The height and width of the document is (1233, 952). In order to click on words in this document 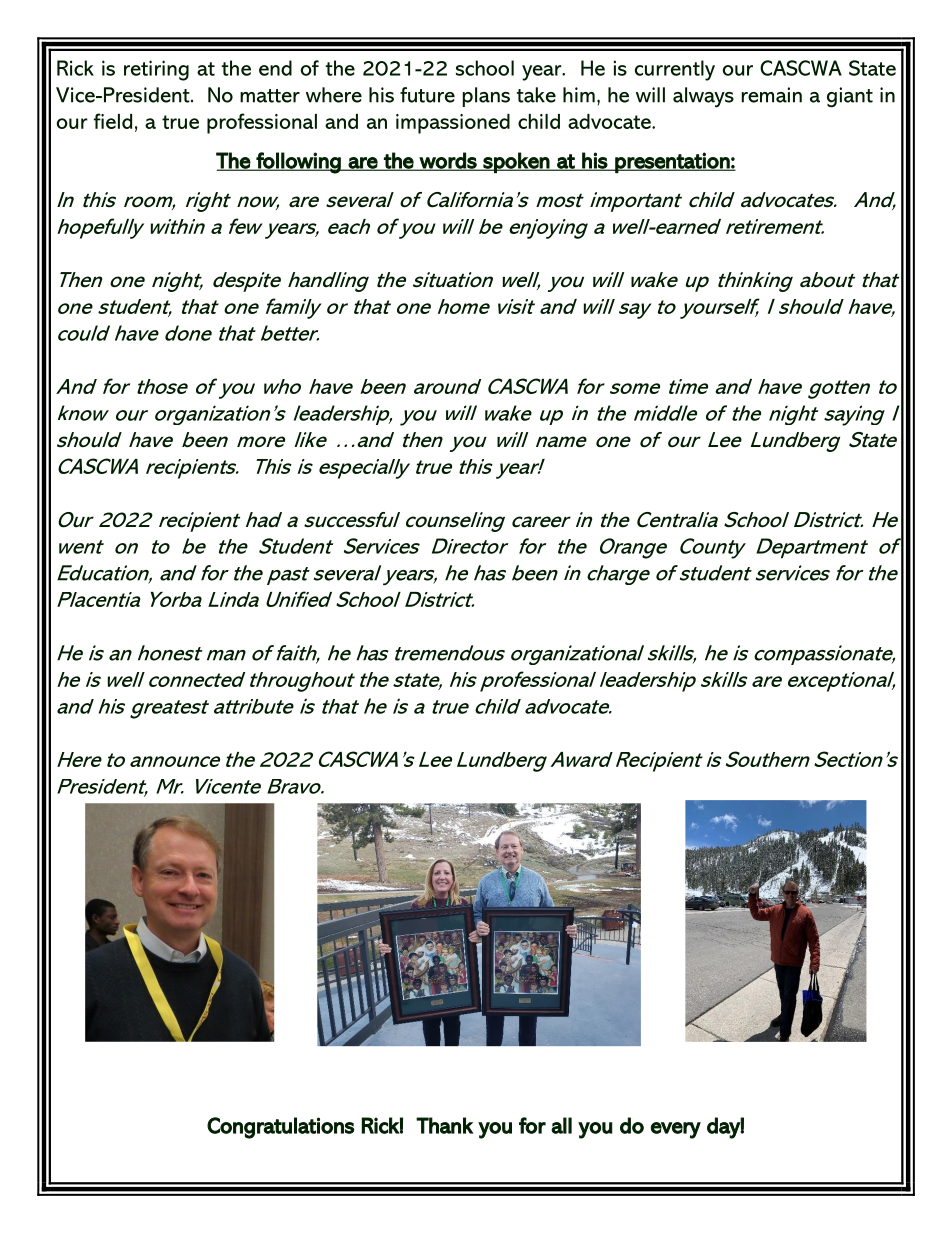, I will do `click(448, 161)`.
